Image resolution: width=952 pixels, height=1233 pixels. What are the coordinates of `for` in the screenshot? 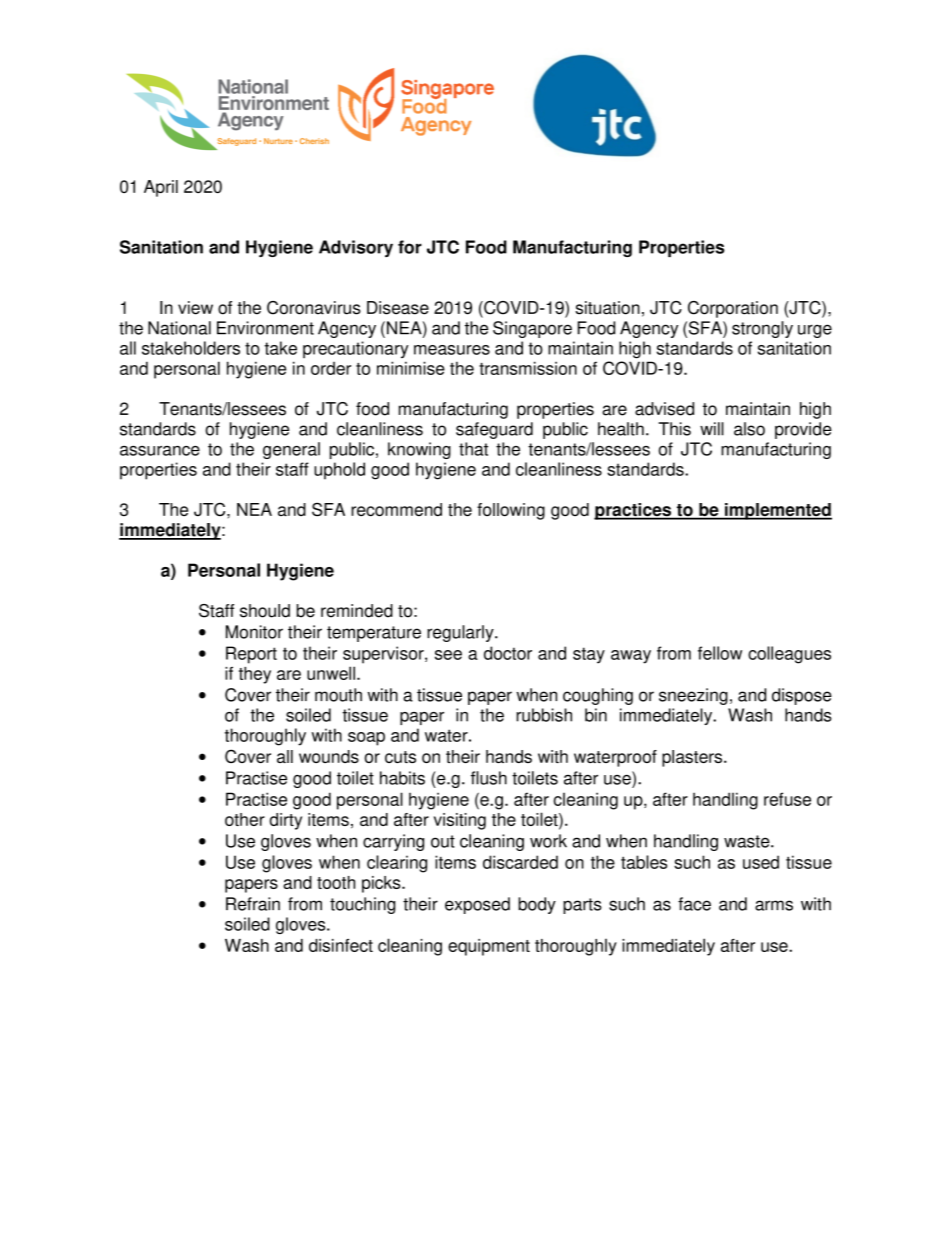 It's located at (410, 247).
